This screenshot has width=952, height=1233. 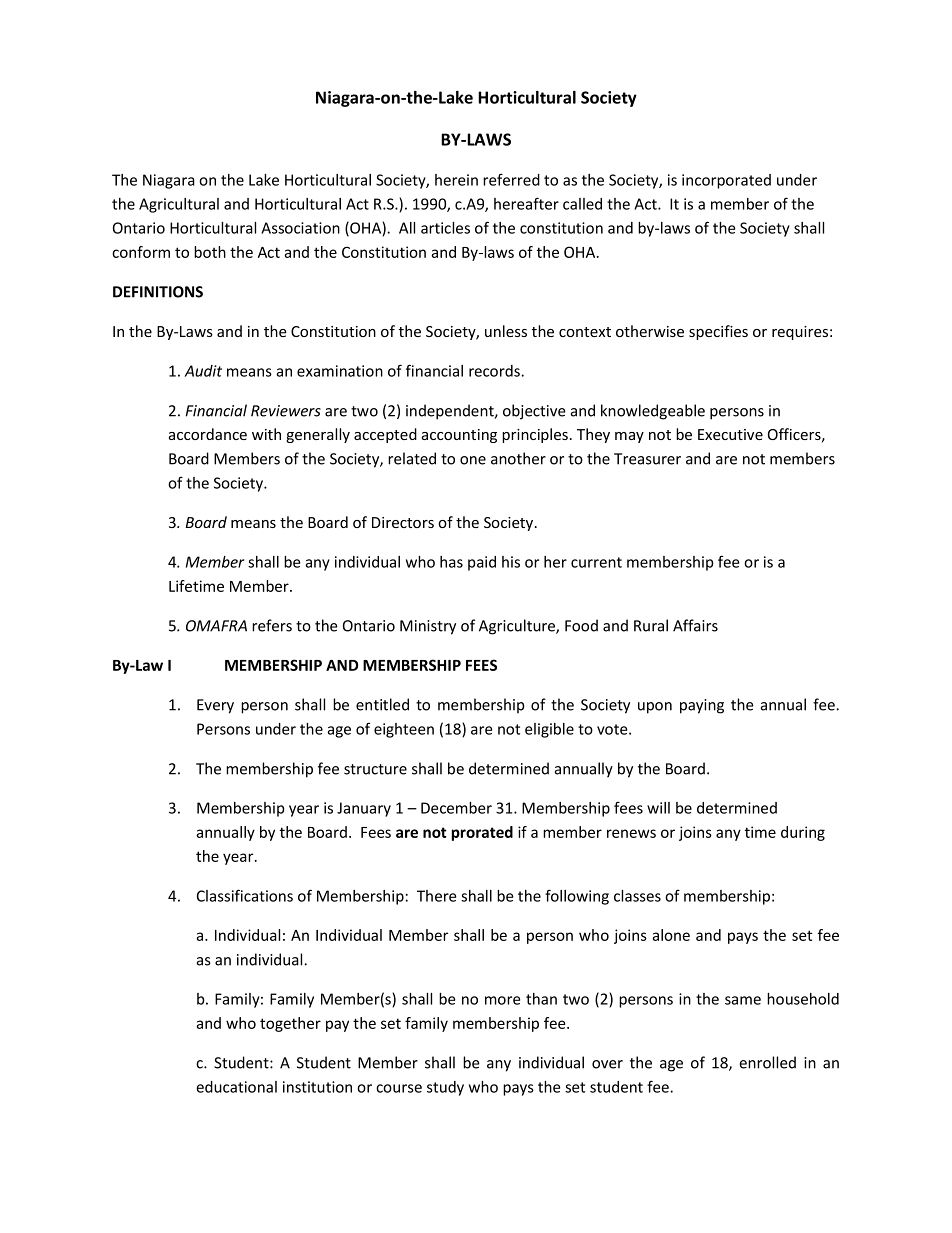 What do you see at coordinates (726, 181) in the screenshot?
I see `incorporated` at bounding box center [726, 181].
